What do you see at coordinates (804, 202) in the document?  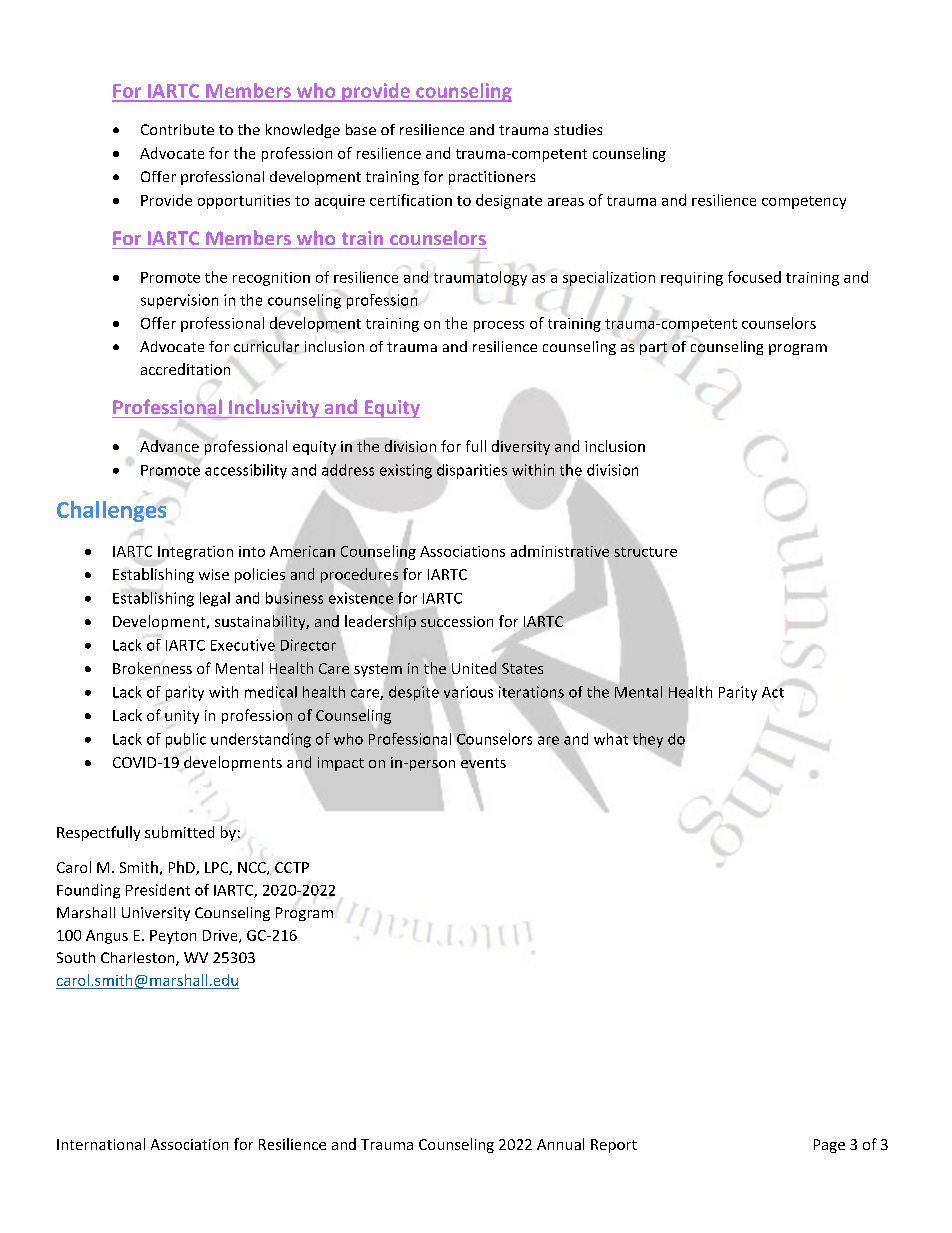 I see `competency` at bounding box center [804, 202].
